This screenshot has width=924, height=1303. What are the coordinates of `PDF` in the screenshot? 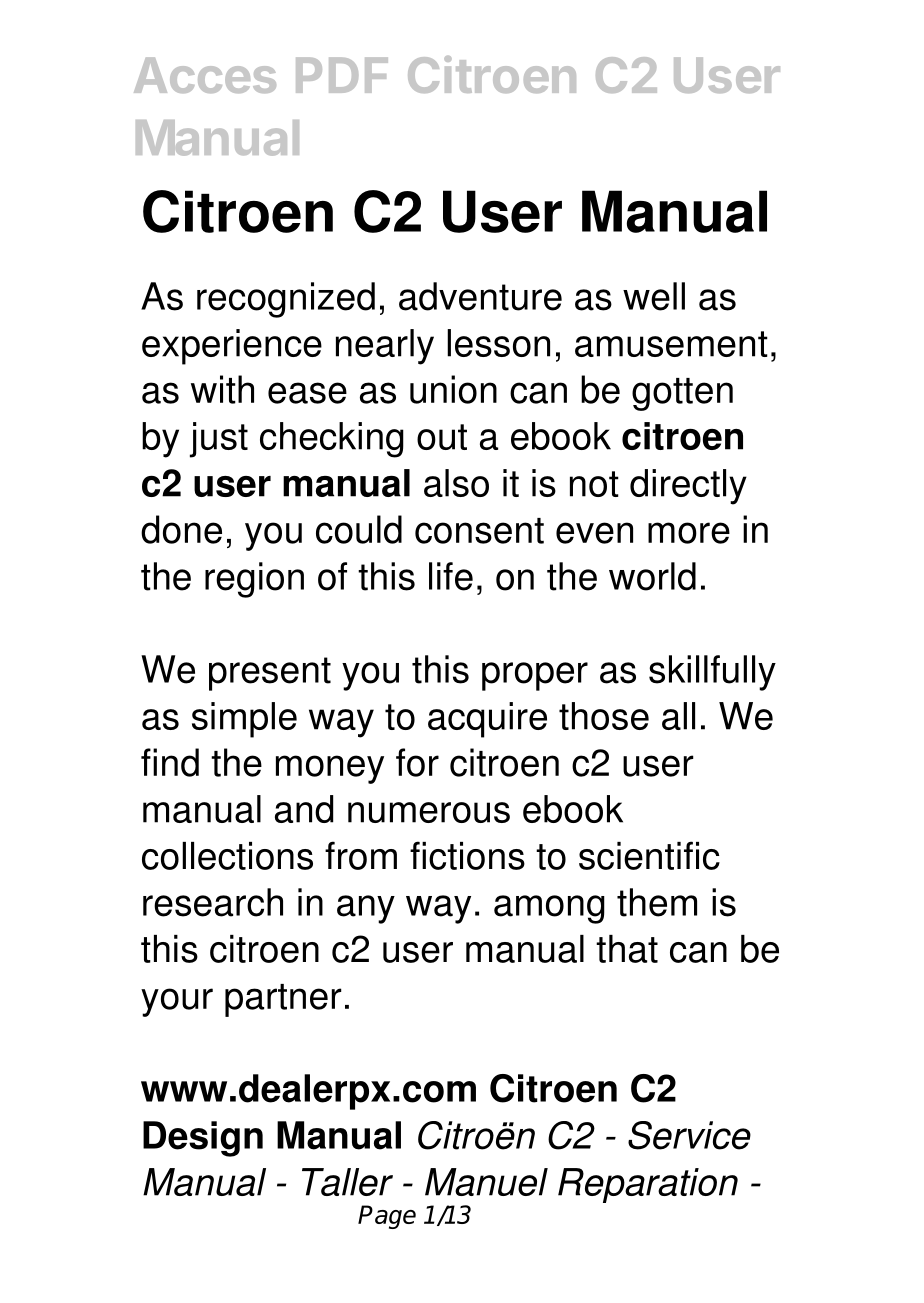 It's located at (342, 75).
